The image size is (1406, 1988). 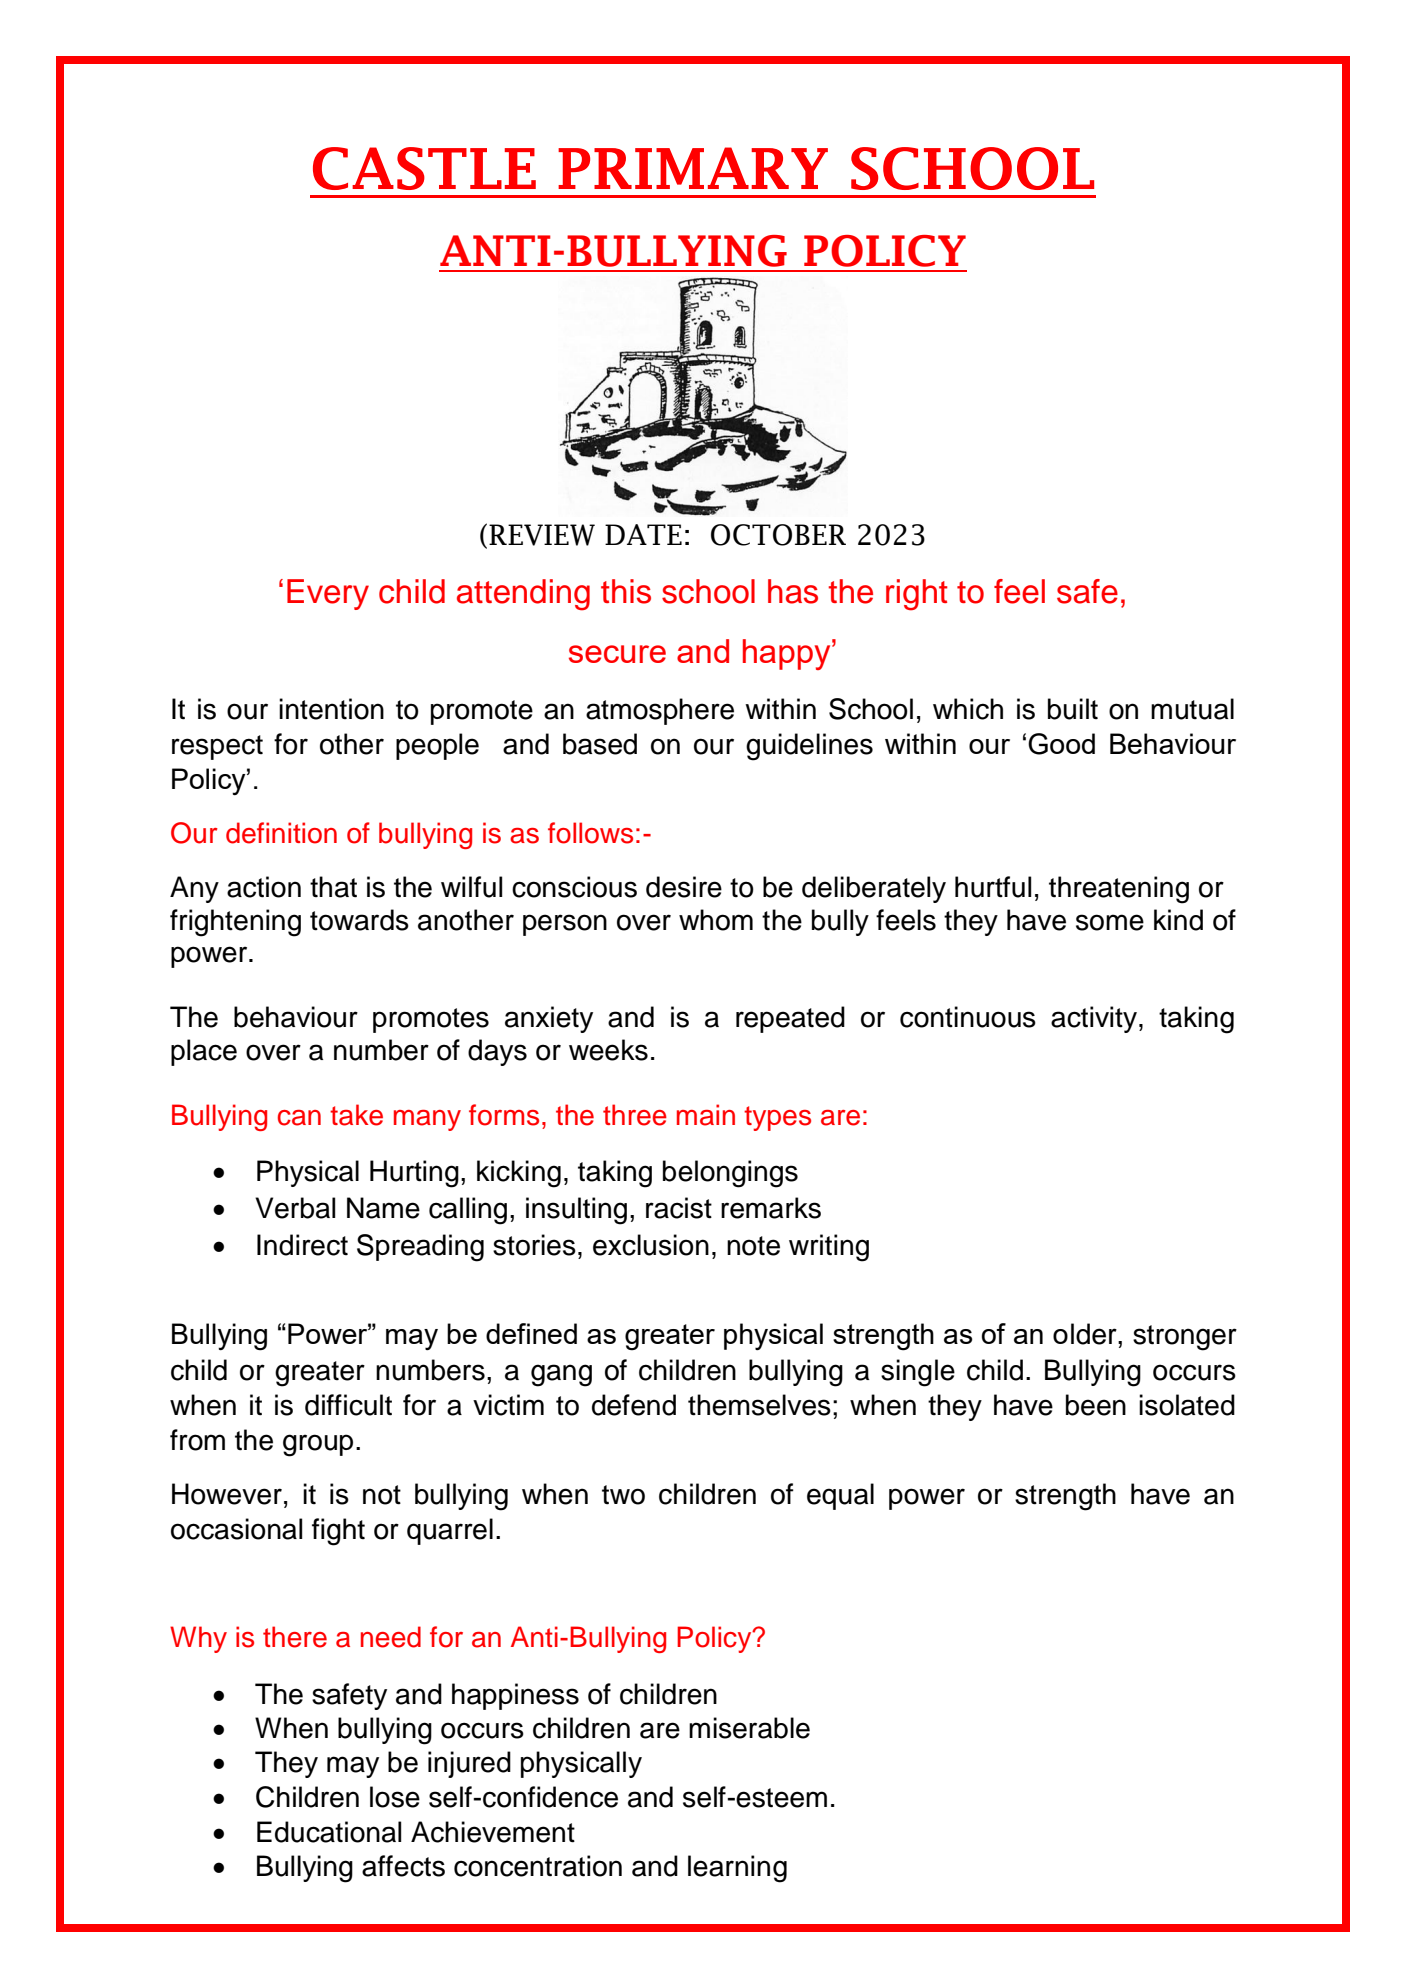 What do you see at coordinates (329, 1832) in the image?
I see `Educational` at bounding box center [329, 1832].
